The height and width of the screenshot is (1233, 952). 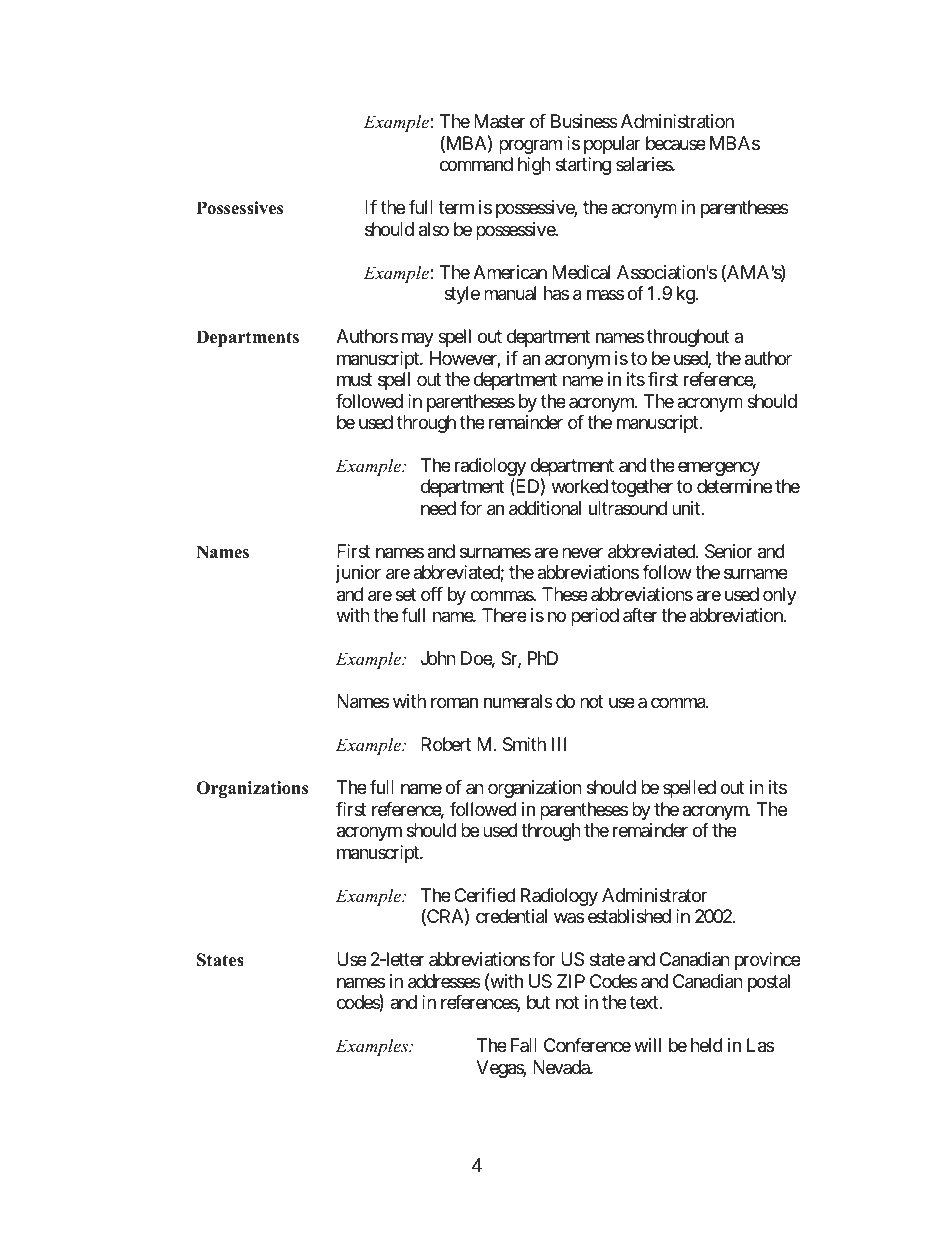 What do you see at coordinates (583, 166) in the screenshot?
I see `starting` at bounding box center [583, 166].
